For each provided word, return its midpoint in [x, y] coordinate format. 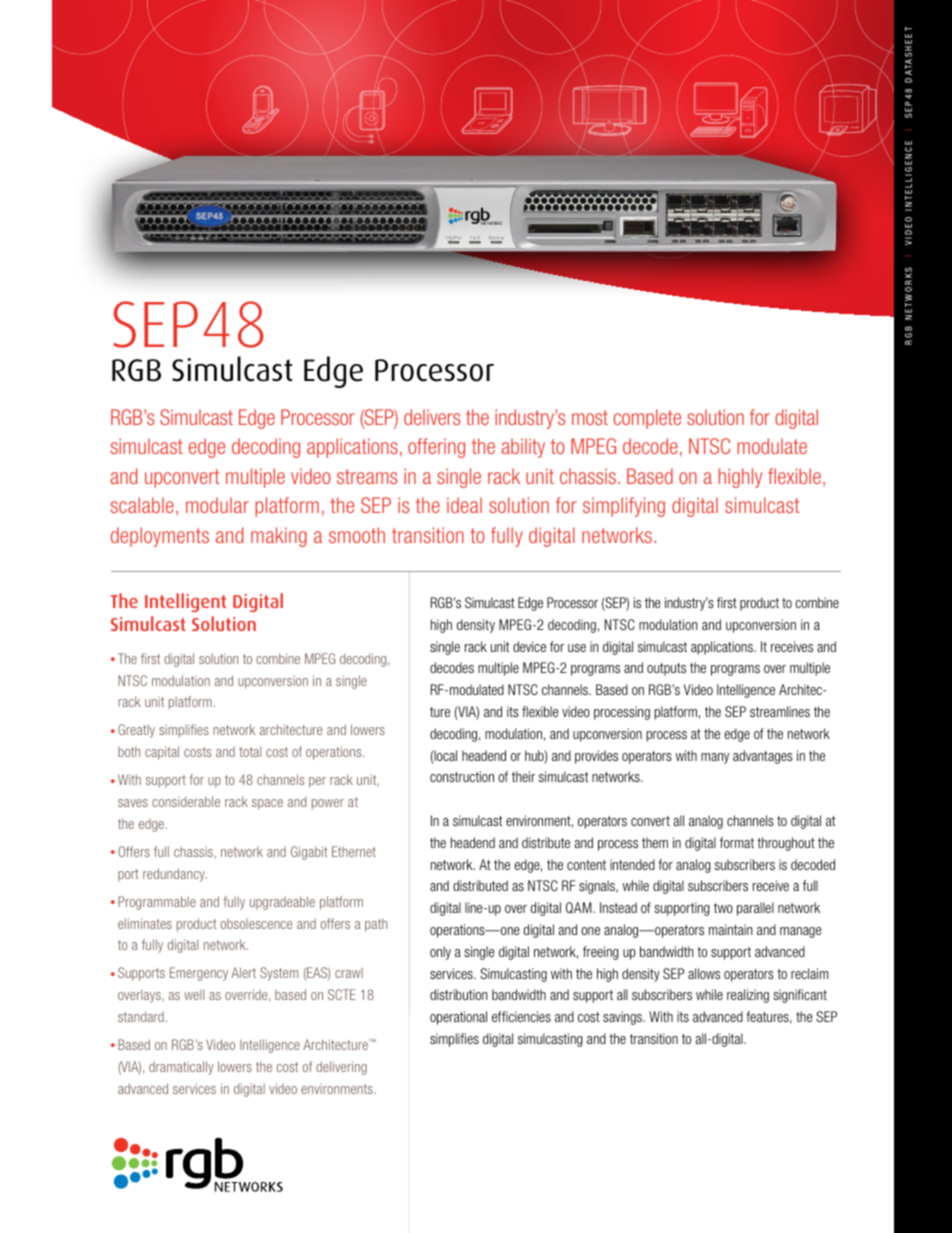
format [737, 842]
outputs [666, 669]
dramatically [181, 1068]
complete [647, 419]
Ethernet [354, 851]
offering [436, 448]
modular [217, 505]
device [529, 646]
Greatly [136, 731]
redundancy [175, 875]
